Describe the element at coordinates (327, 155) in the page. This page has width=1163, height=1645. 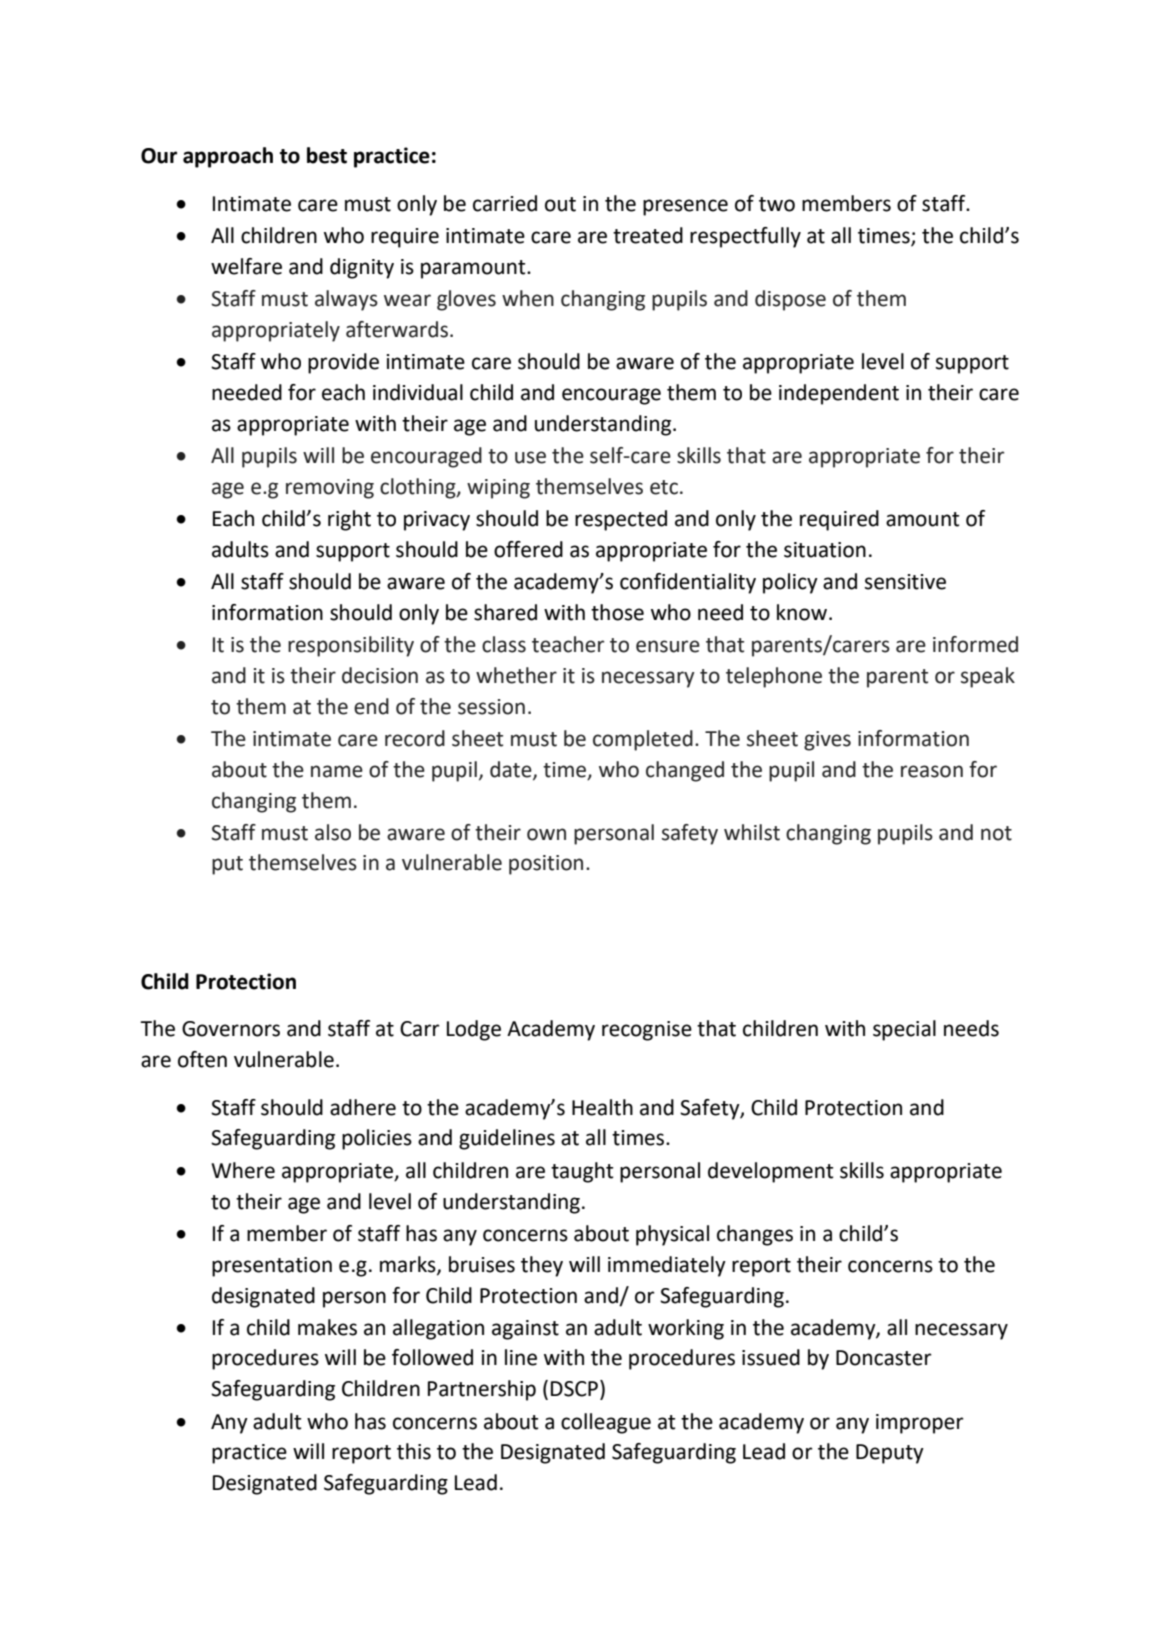
I see `best` at that location.
